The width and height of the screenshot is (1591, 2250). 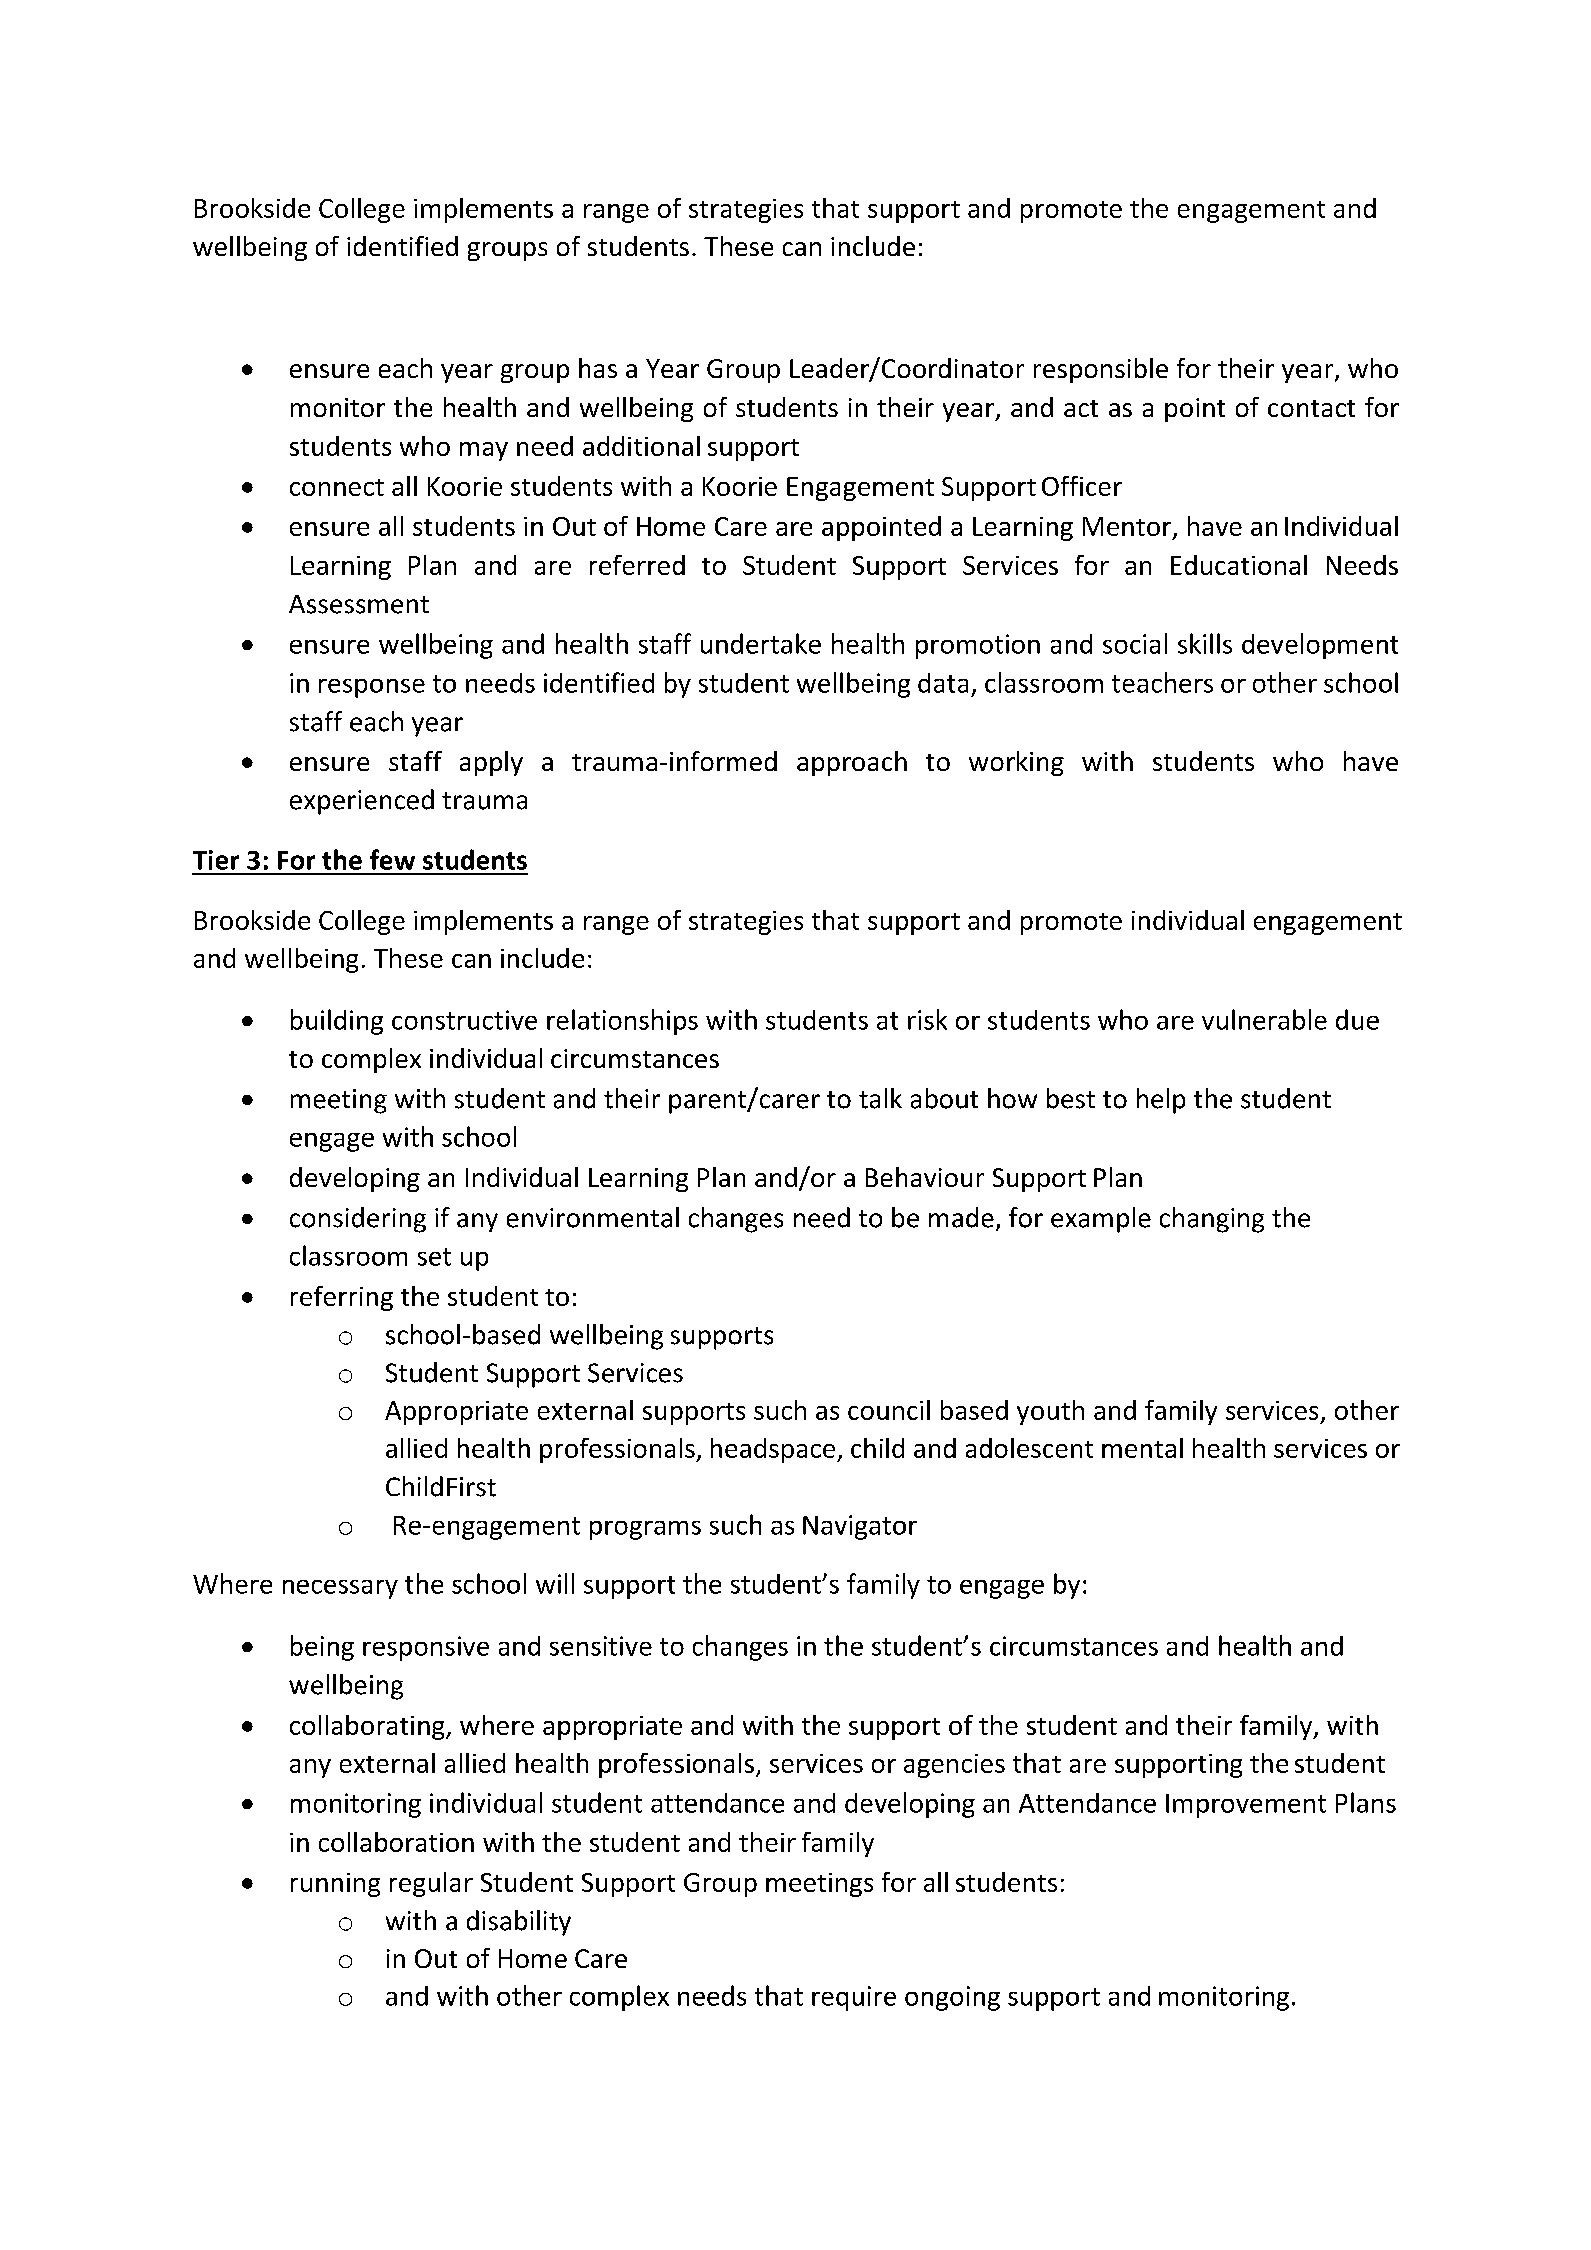 What do you see at coordinates (598, 368) in the screenshot?
I see `has` at bounding box center [598, 368].
